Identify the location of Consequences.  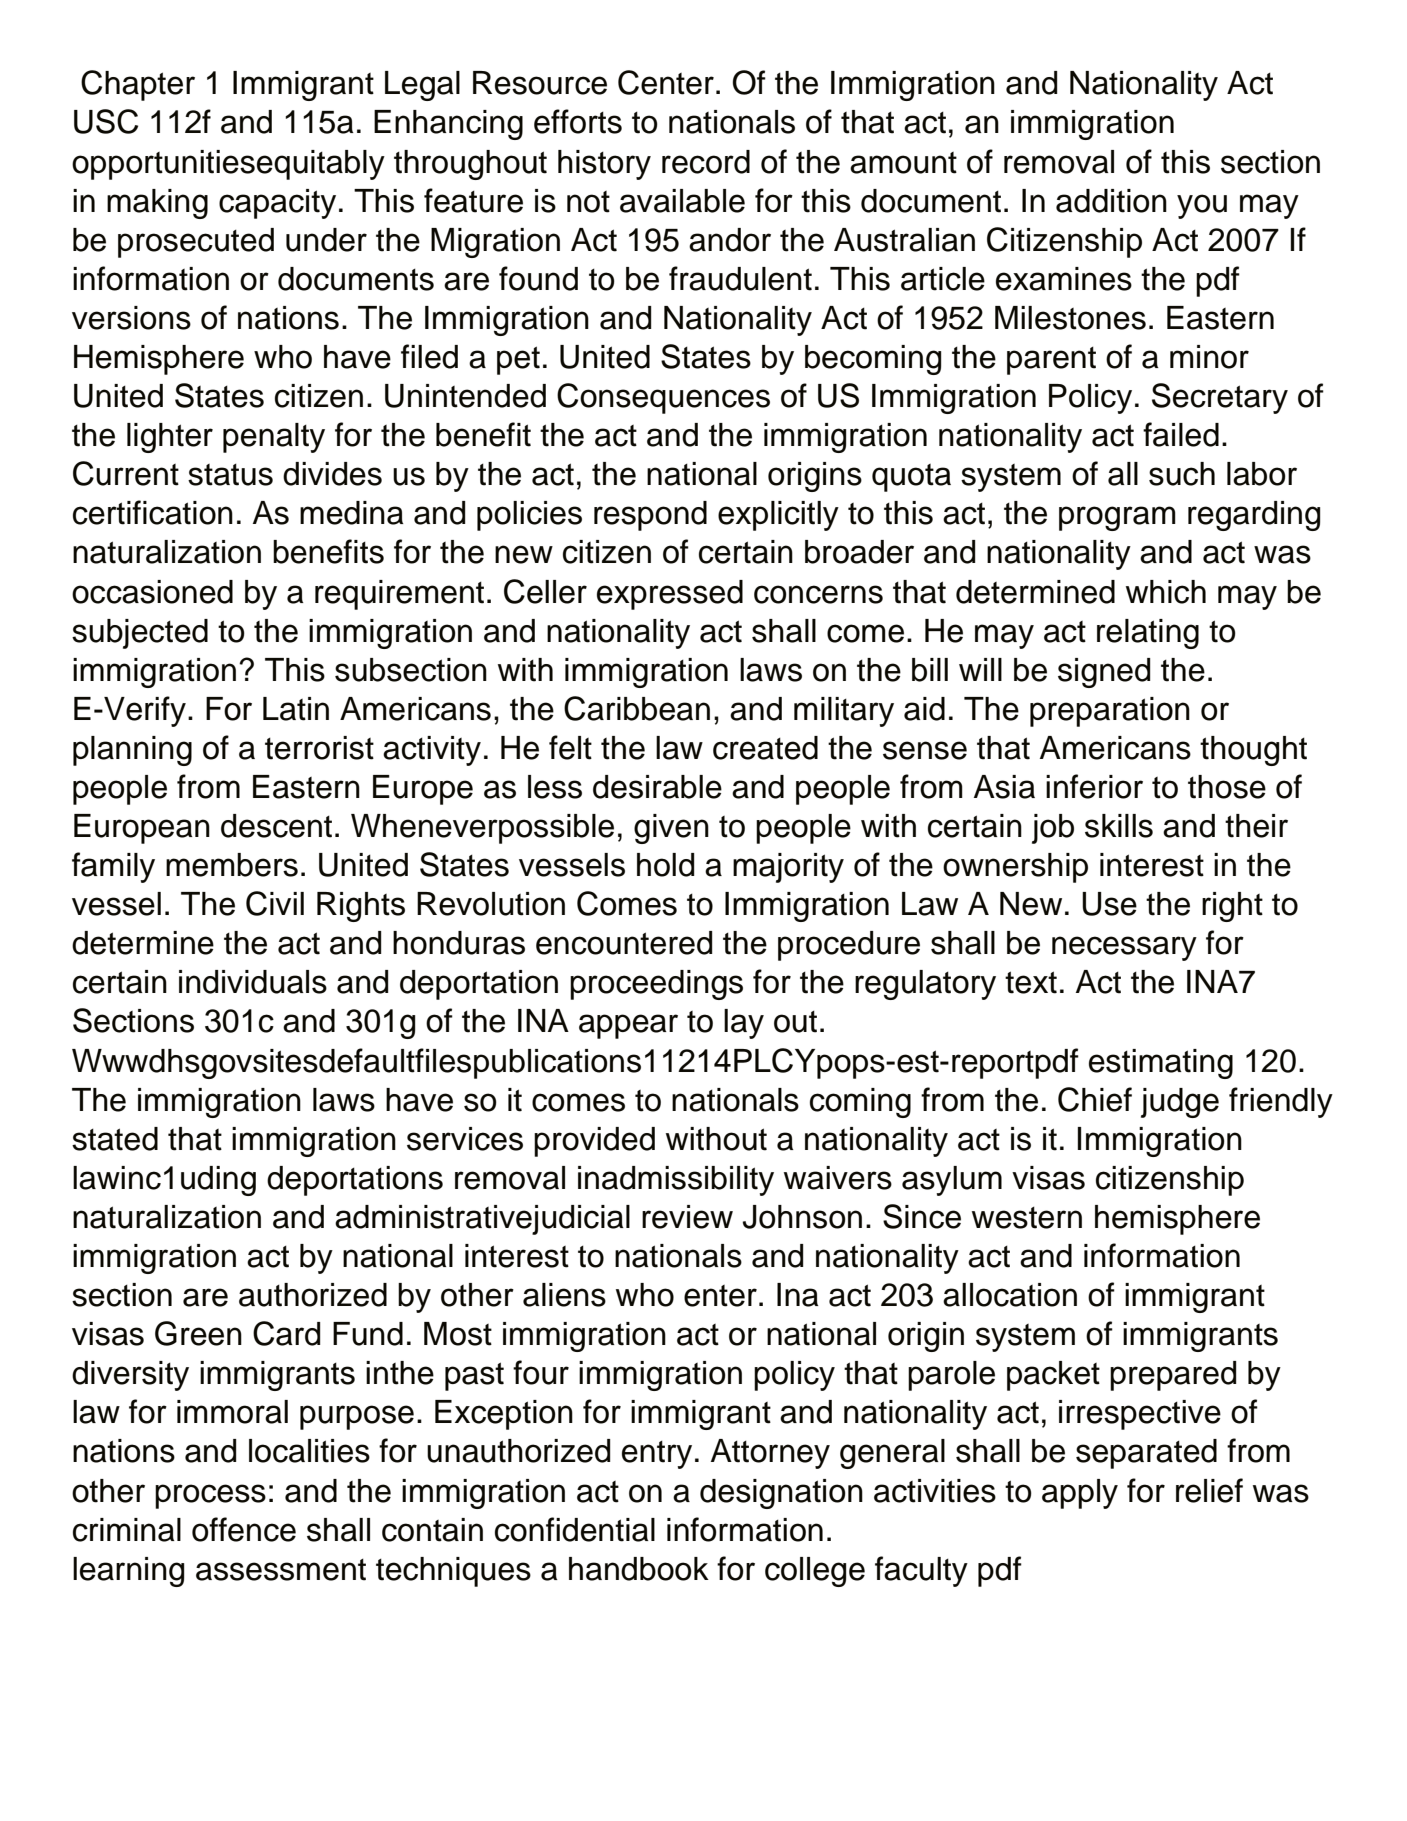
(663, 398).
